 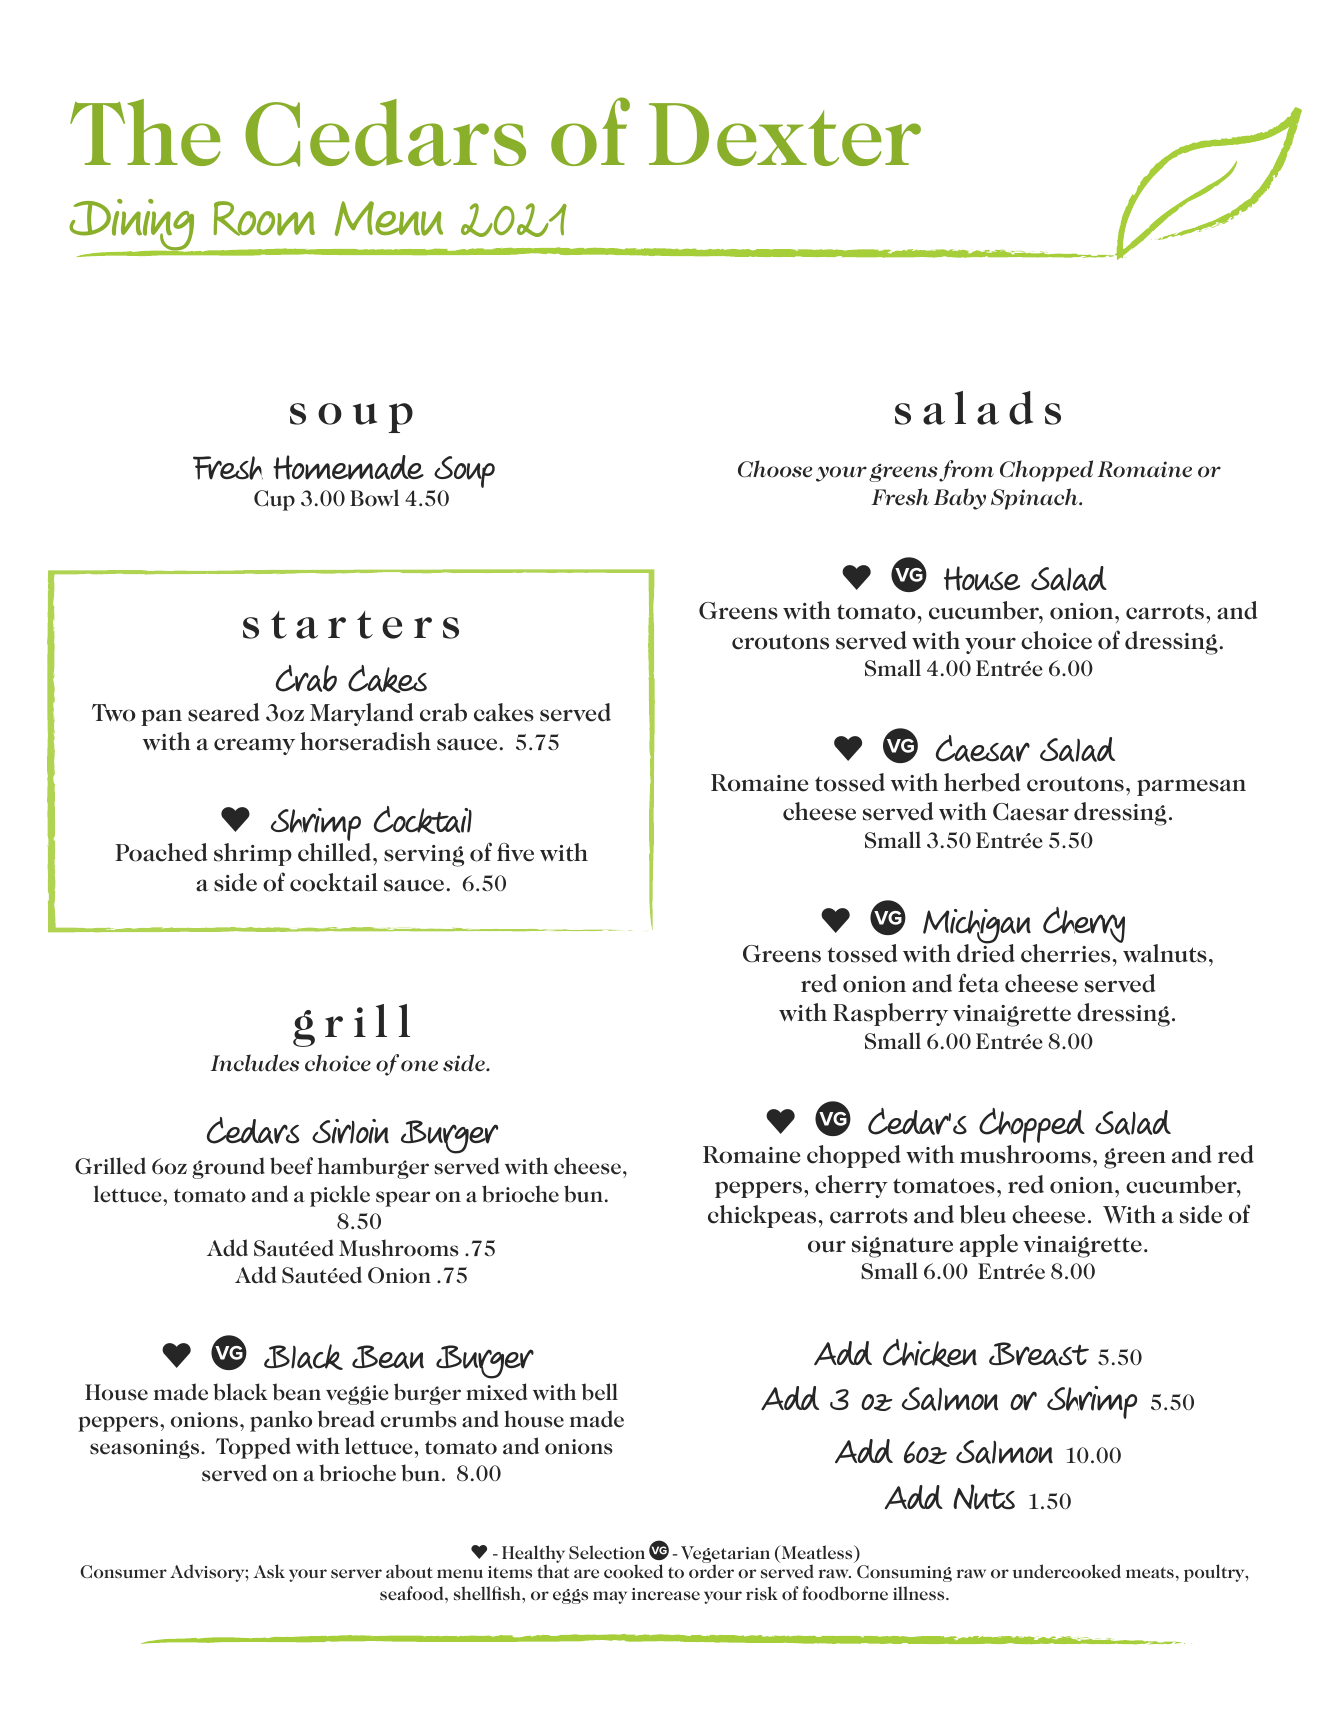 What do you see at coordinates (424, 856) in the page?
I see `serving` at bounding box center [424, 856].
